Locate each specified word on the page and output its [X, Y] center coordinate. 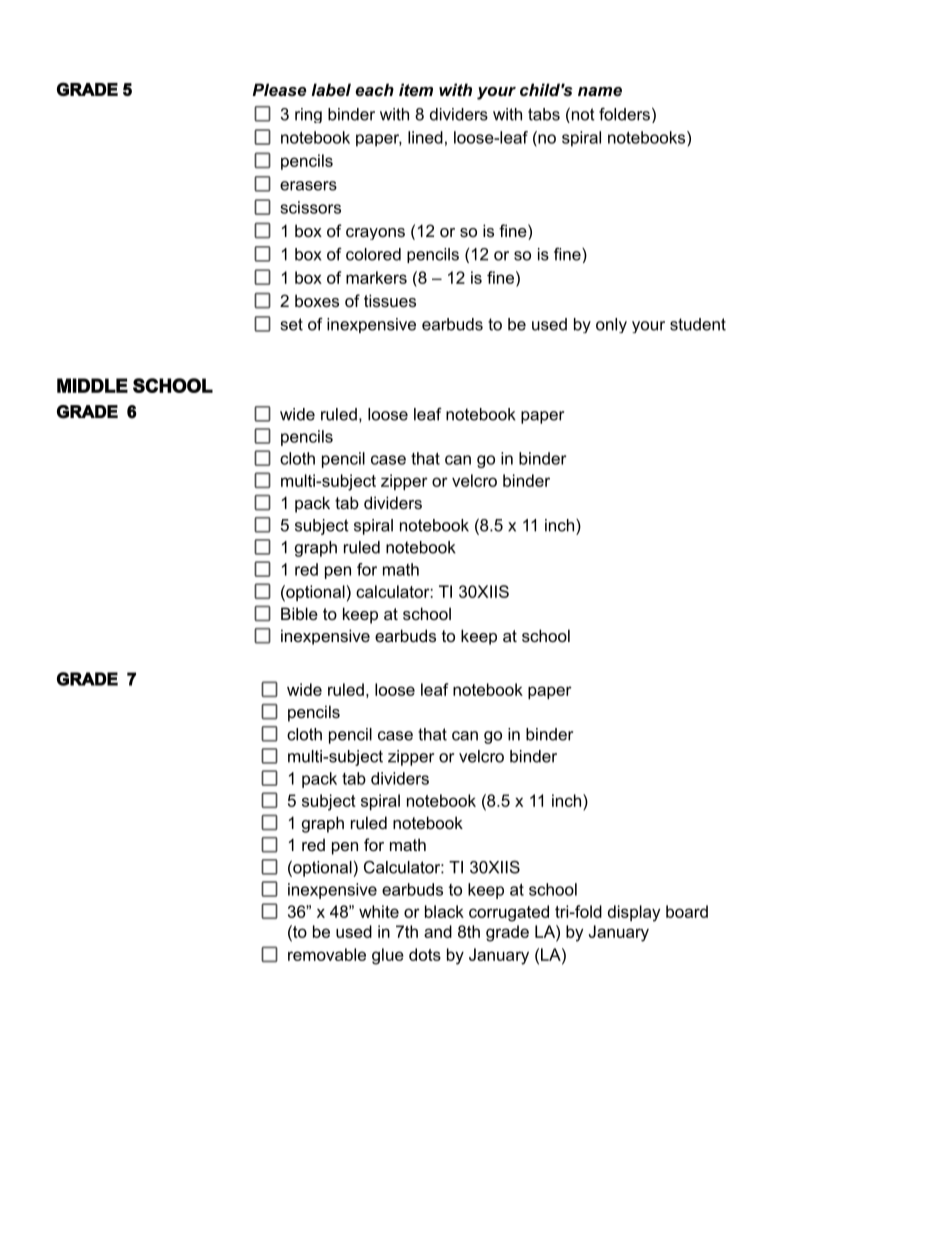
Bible [299, 613]
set [292, 324]
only [611, 325]
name [600, 91]
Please [279, 89]
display [634, 913]
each [374, 89]
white [379, 911]
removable [327, 954]
